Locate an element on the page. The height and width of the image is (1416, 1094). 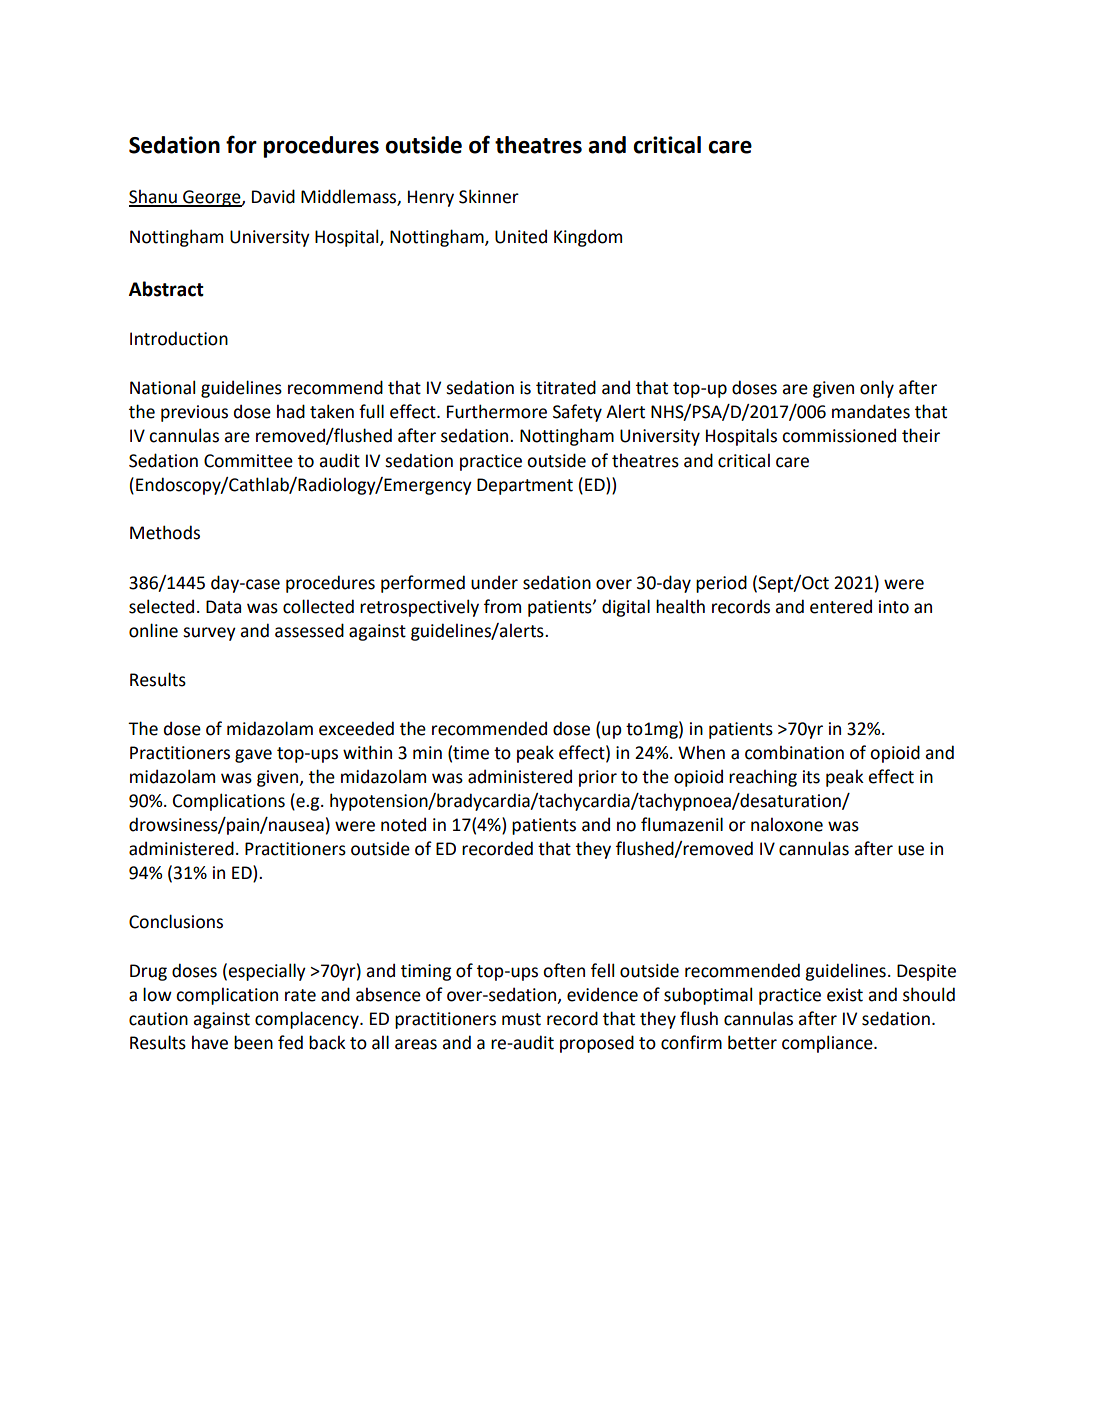
only is located at coordinates (877, 389).
